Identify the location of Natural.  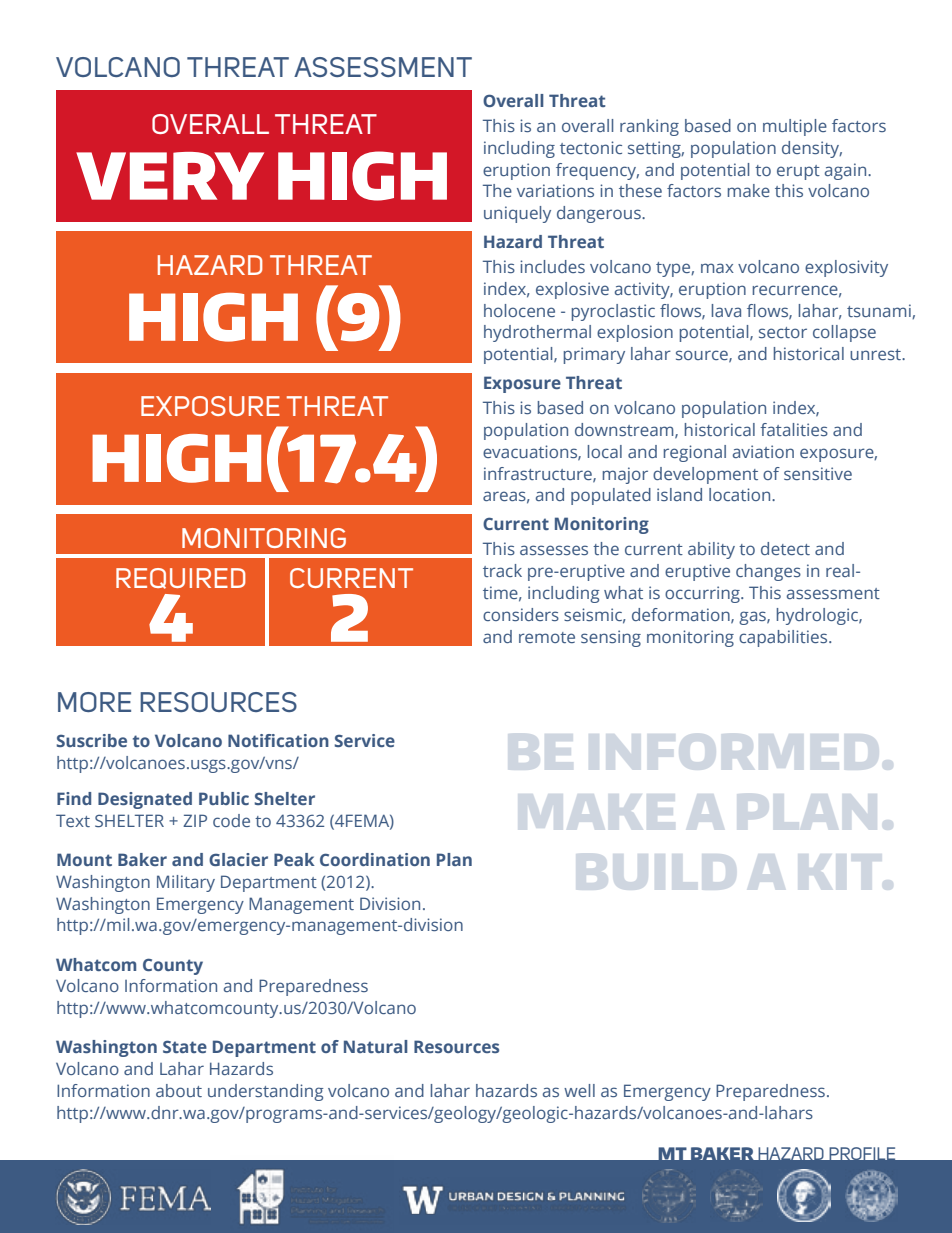
(376, 1046).
